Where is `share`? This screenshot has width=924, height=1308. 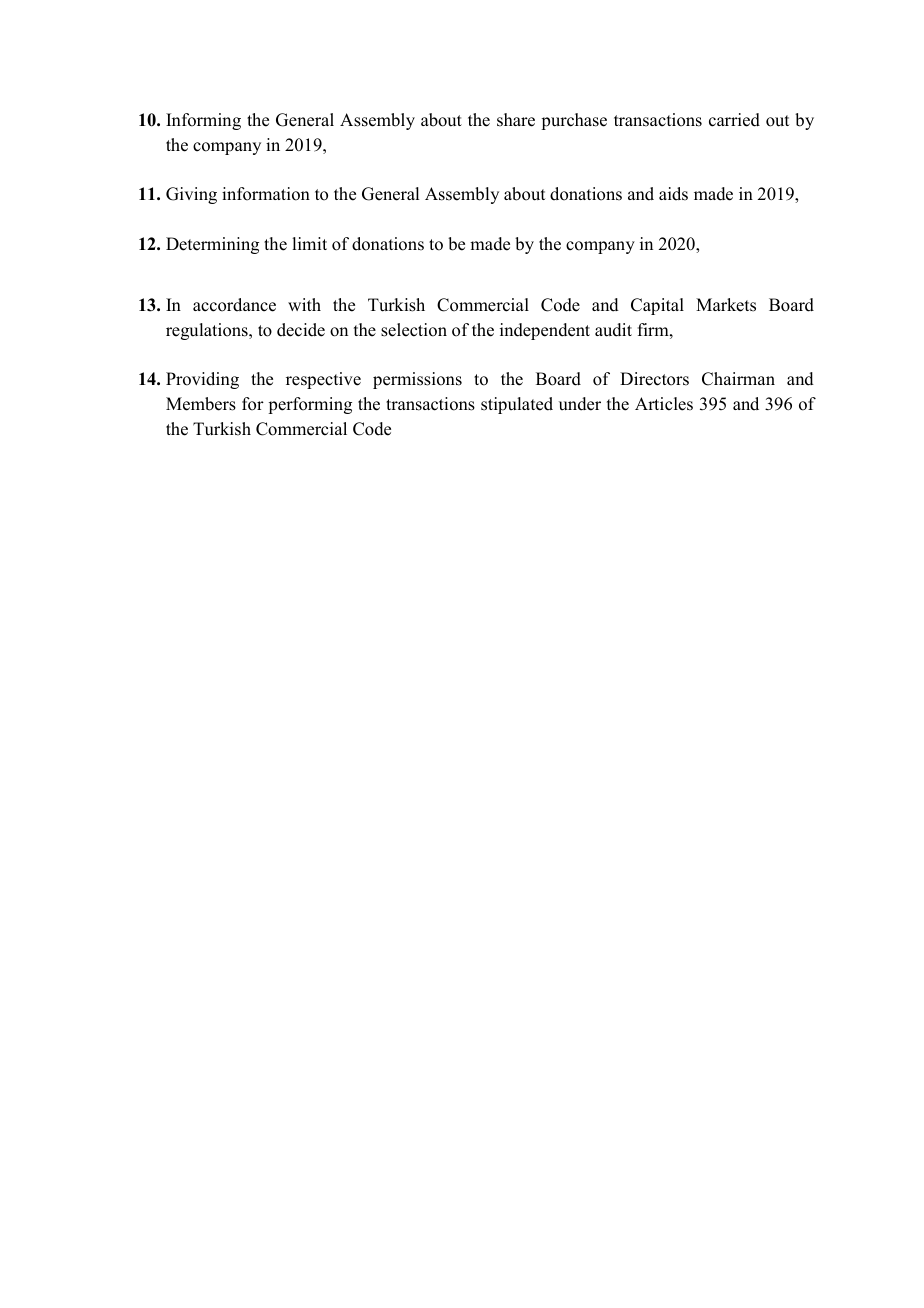 share is located at coordinates (516, 120).
